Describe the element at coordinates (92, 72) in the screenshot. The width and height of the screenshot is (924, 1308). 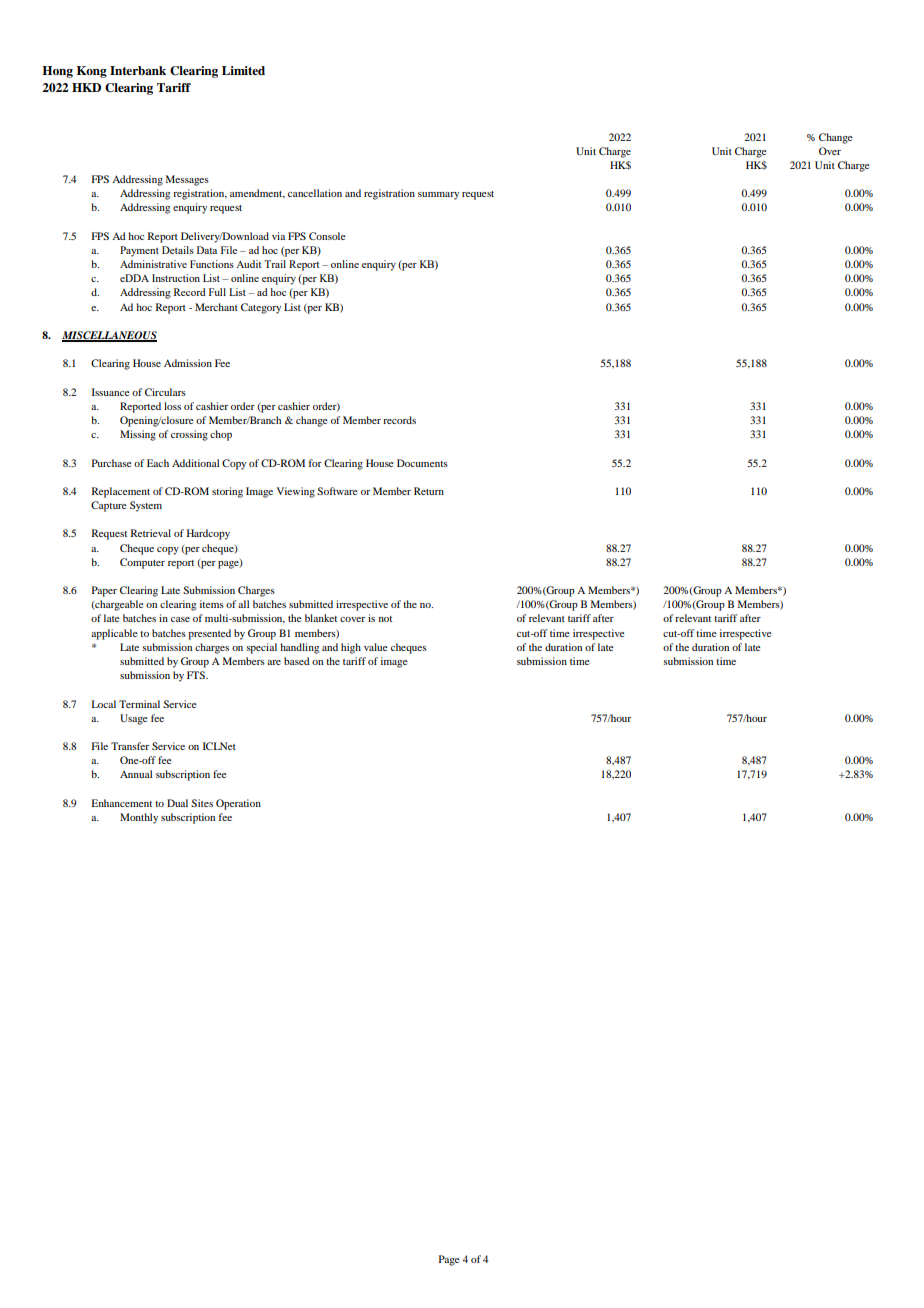
I see `Kong` at that location.
